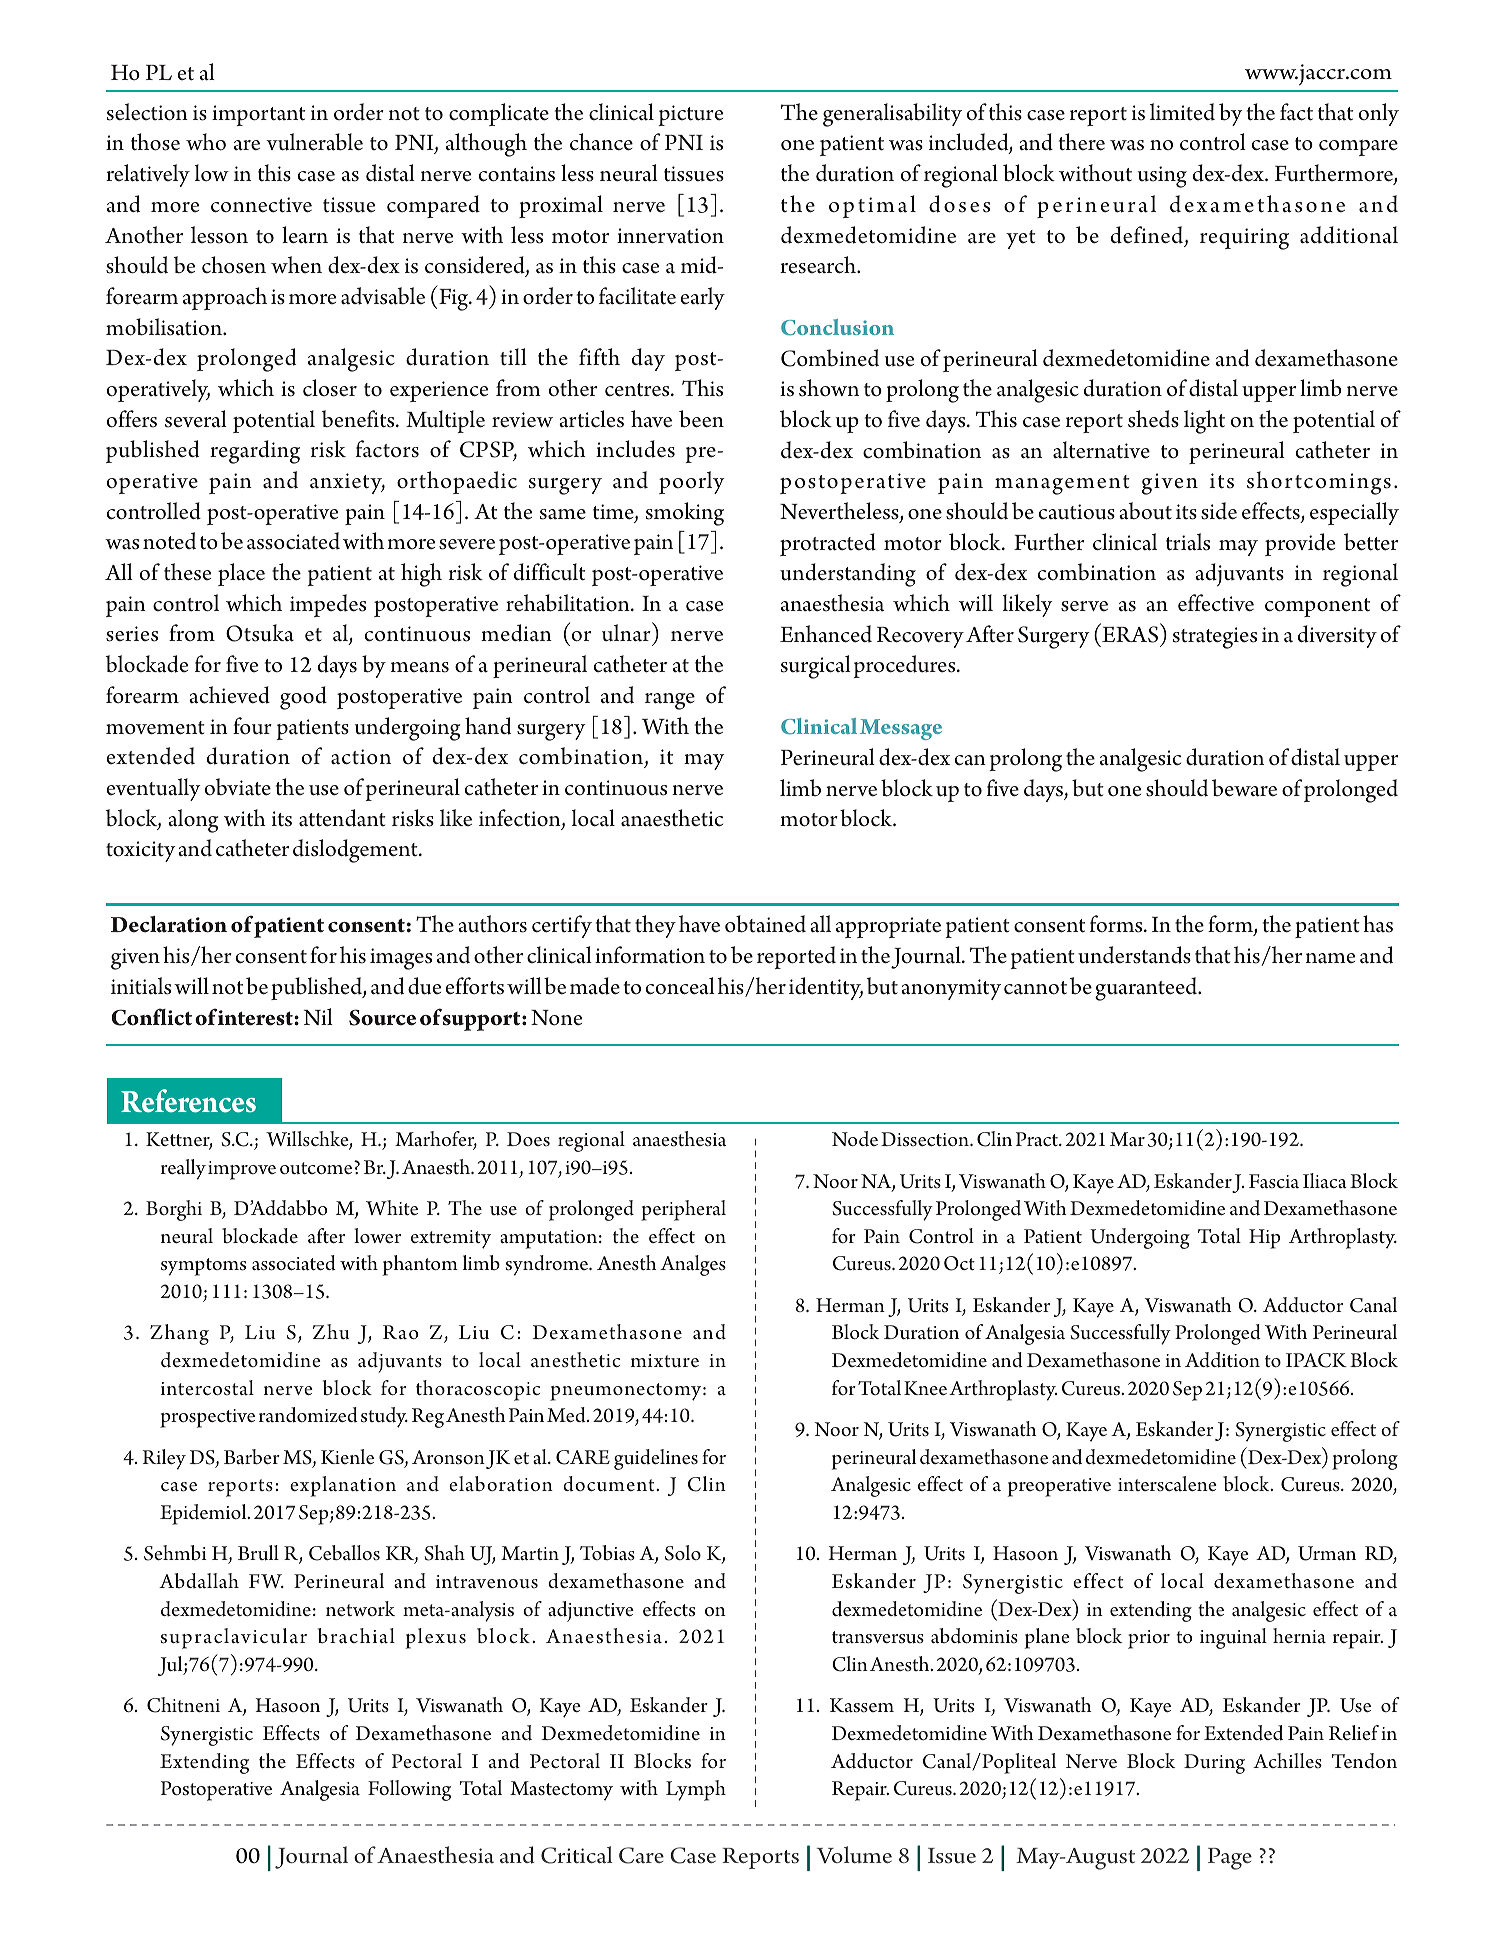 This document has width=1506, height=1949. Describe the element at coordinates (1214, 1764) in the document. I see `During` at that location.
